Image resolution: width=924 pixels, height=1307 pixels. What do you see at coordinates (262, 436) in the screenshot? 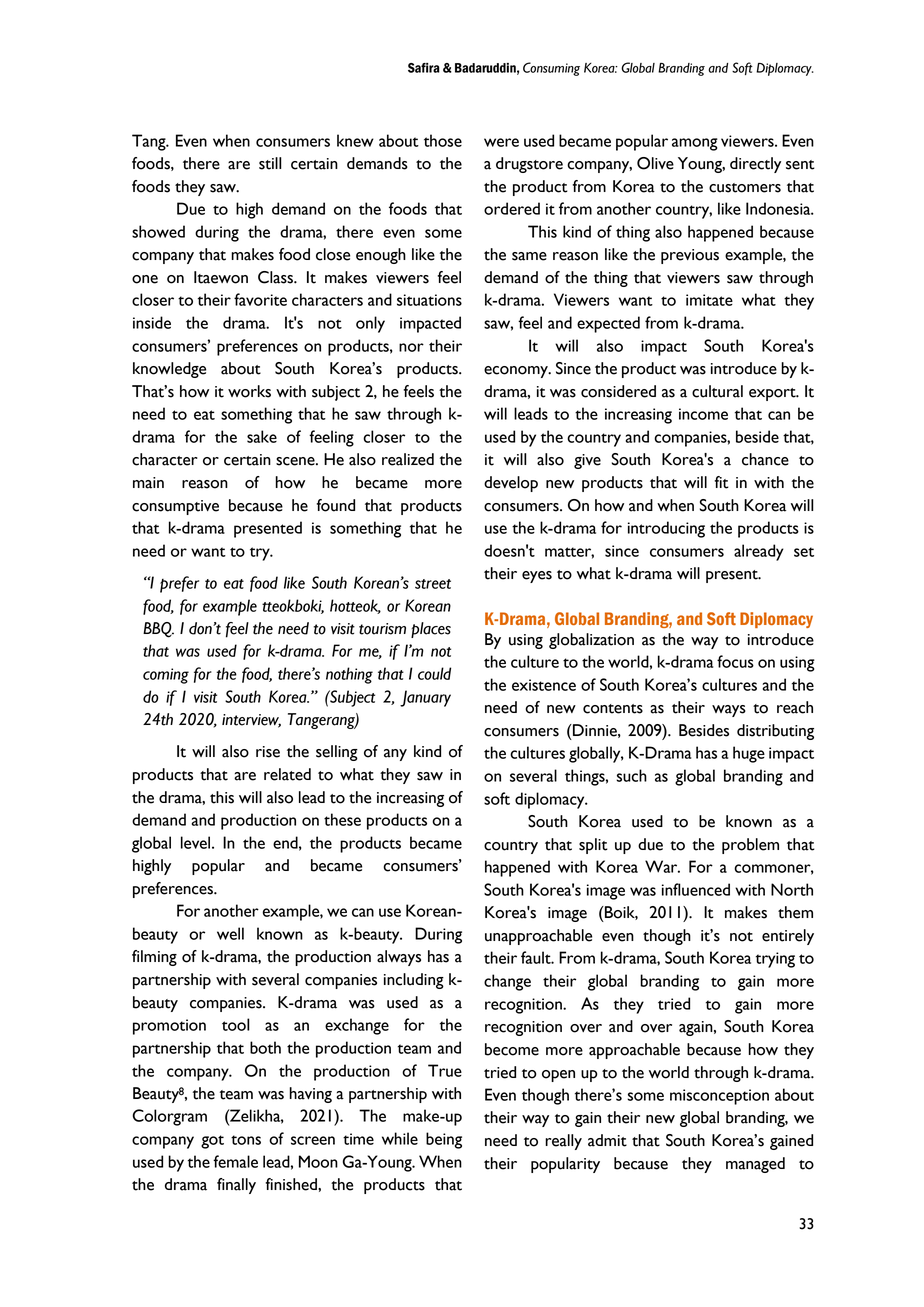
I see `sake` at bounding box center [262, 436].
